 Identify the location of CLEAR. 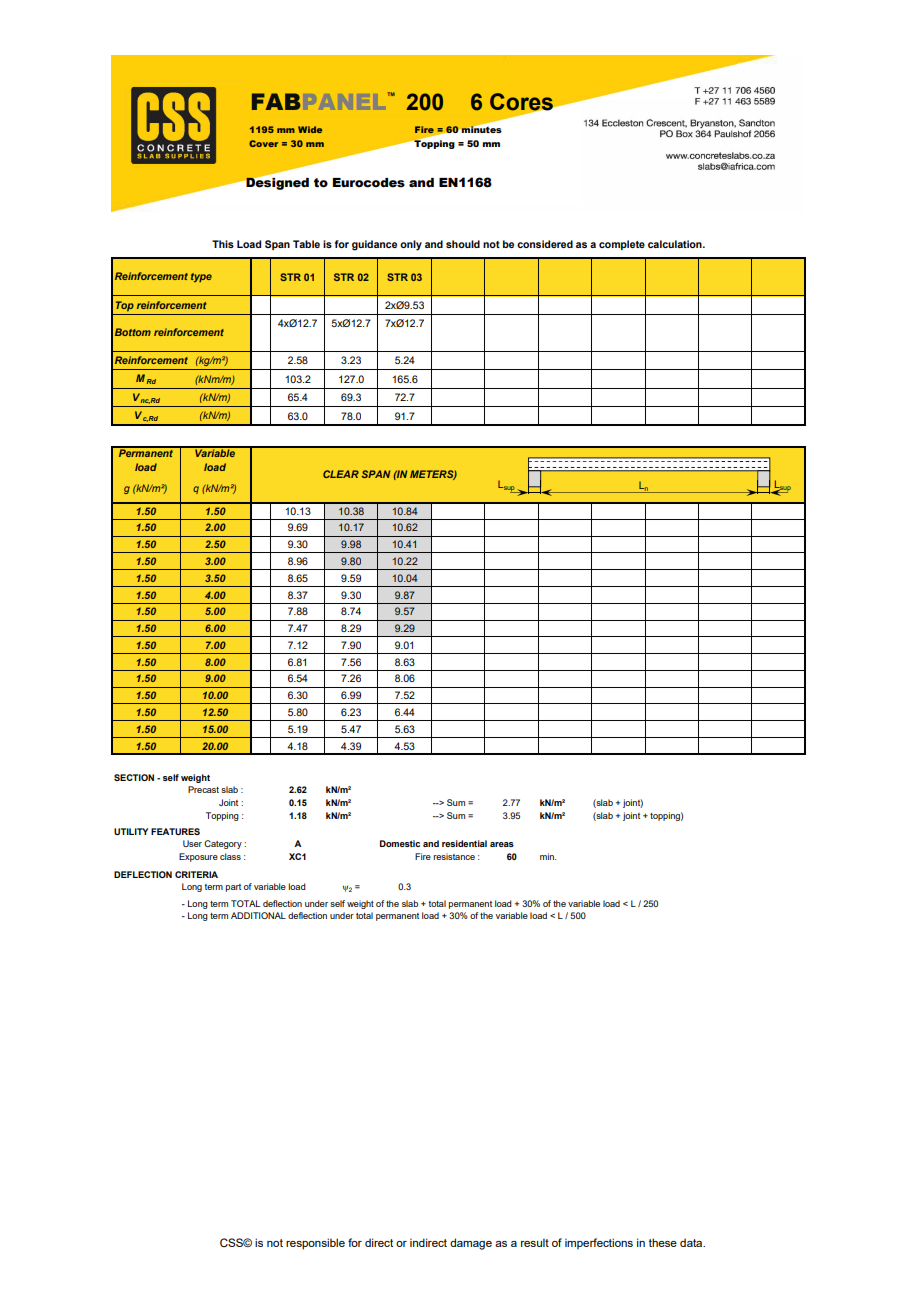
(341, 474).
